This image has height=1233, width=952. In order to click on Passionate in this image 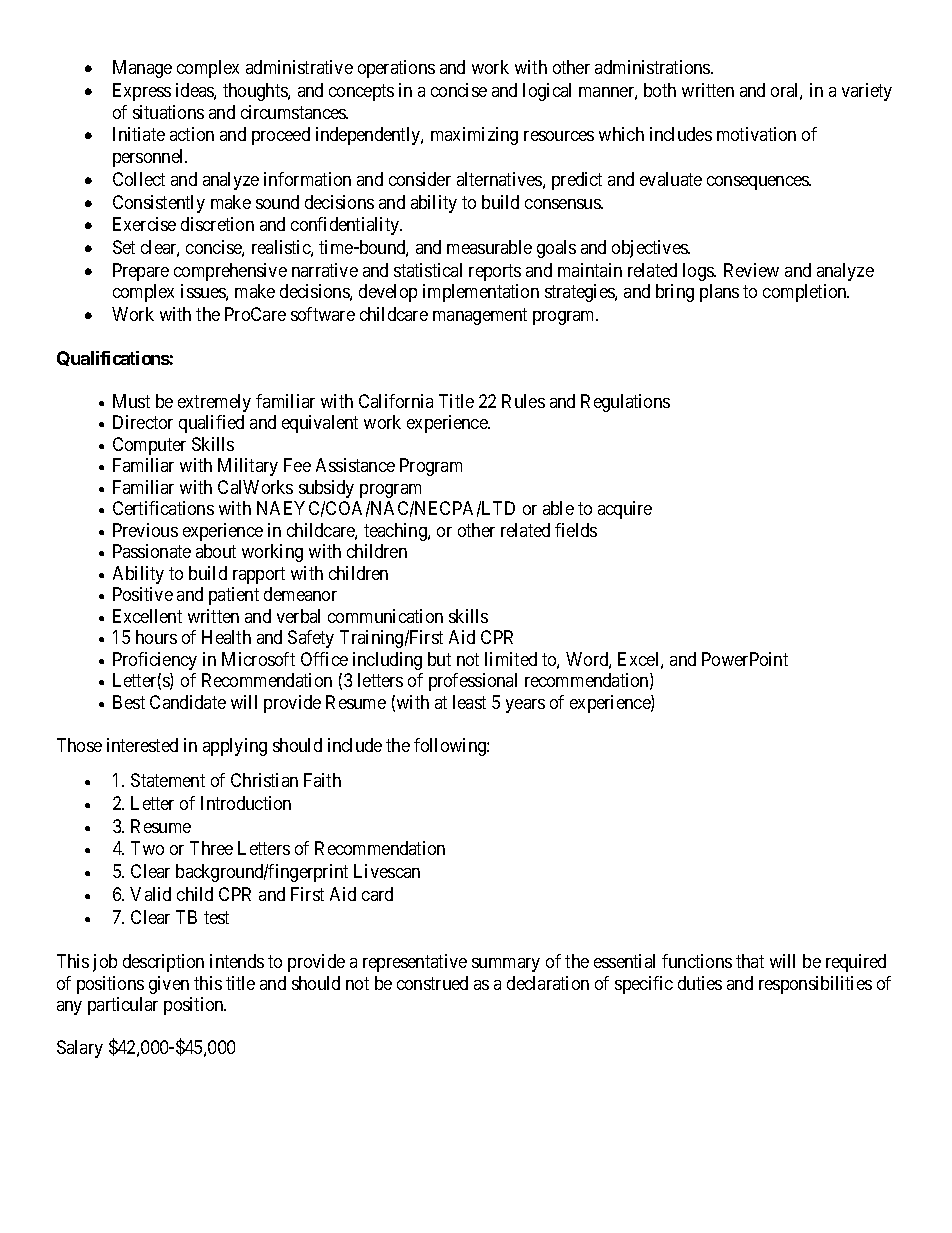, I will do `click(152, 551)`.
